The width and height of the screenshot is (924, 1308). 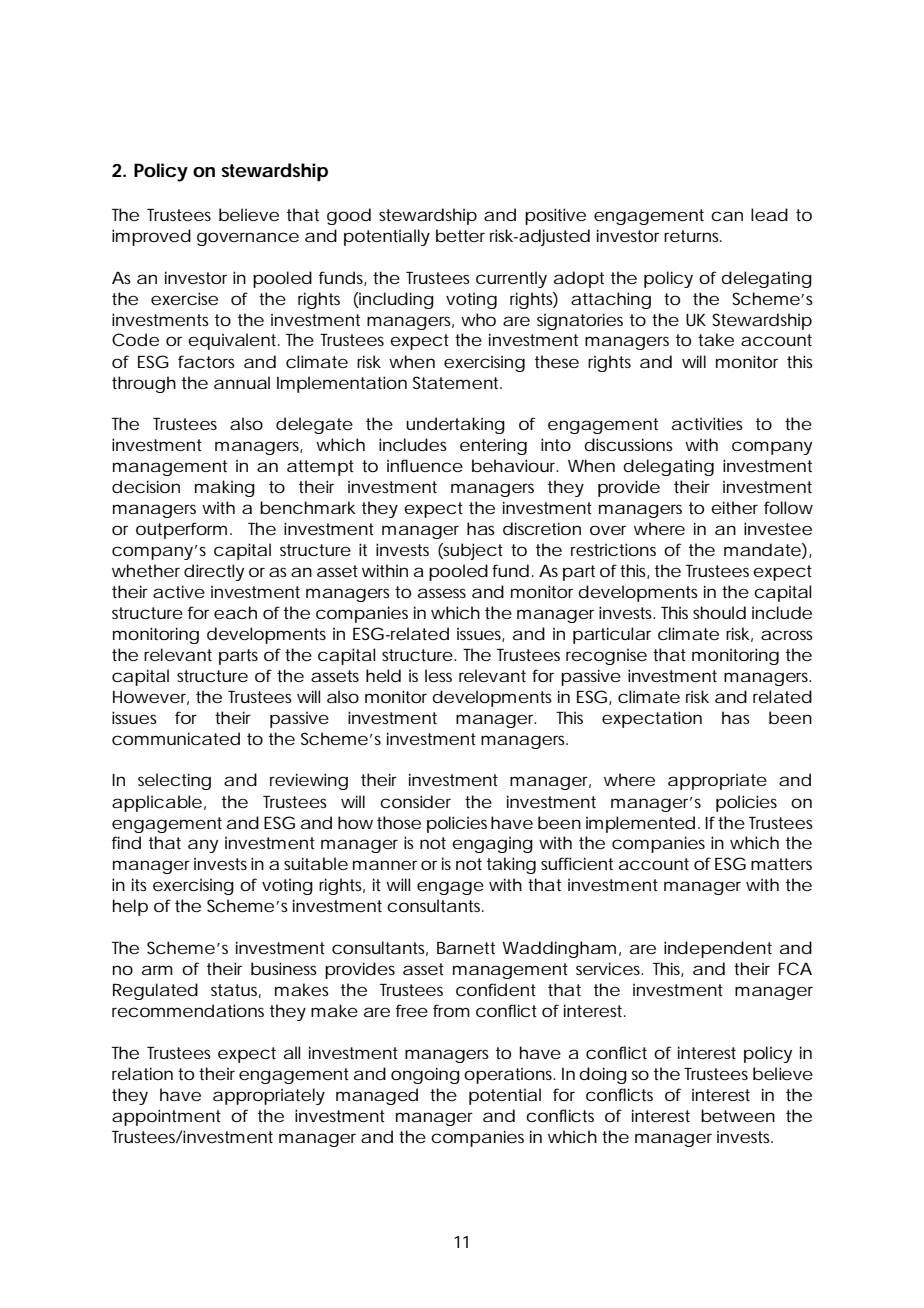 What do you see at coordinates (509, 1076) in the screenshot?
I see `operations` at bounding box center [509, 1076].
